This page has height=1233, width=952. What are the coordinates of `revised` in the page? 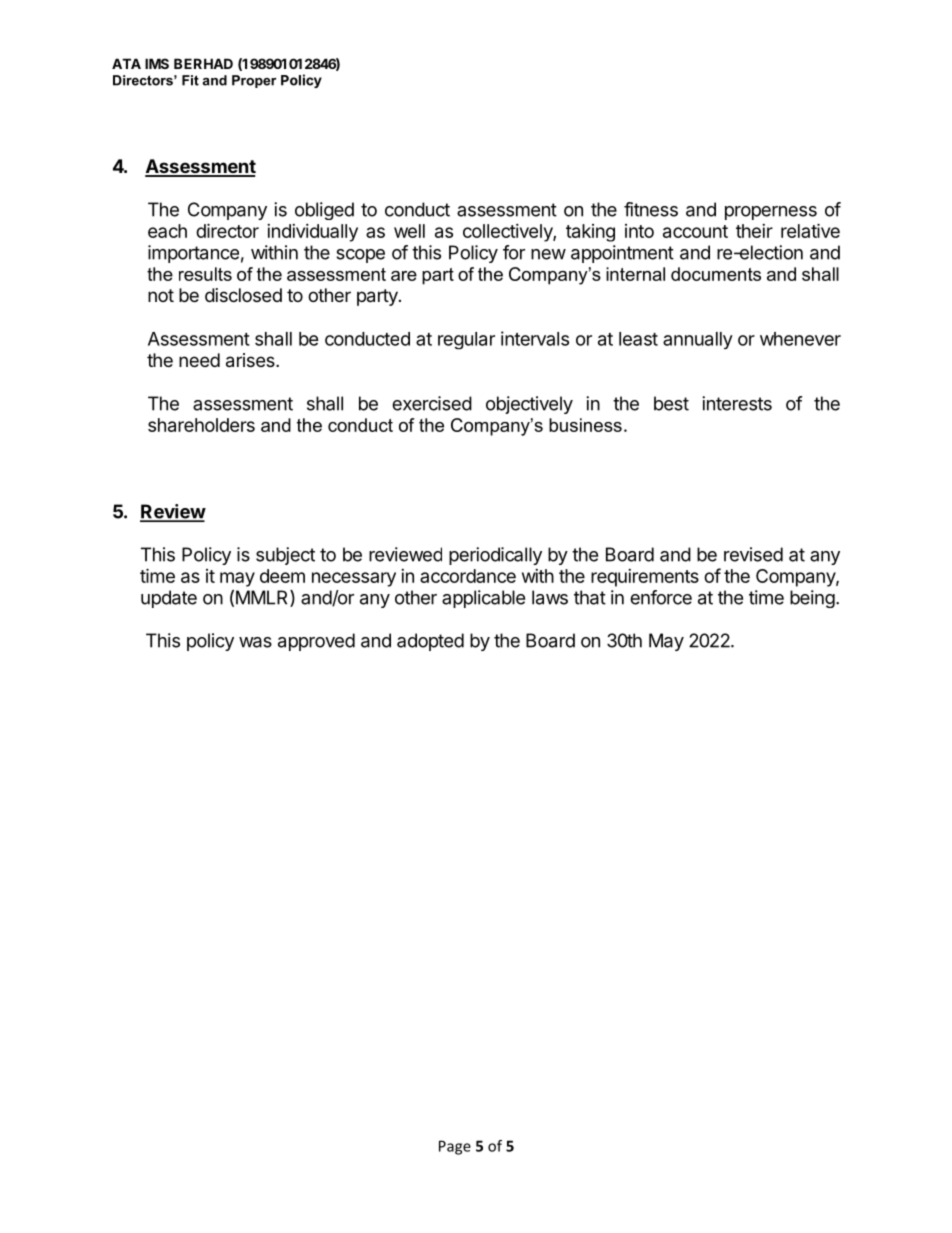 It's located at (753, 554).
